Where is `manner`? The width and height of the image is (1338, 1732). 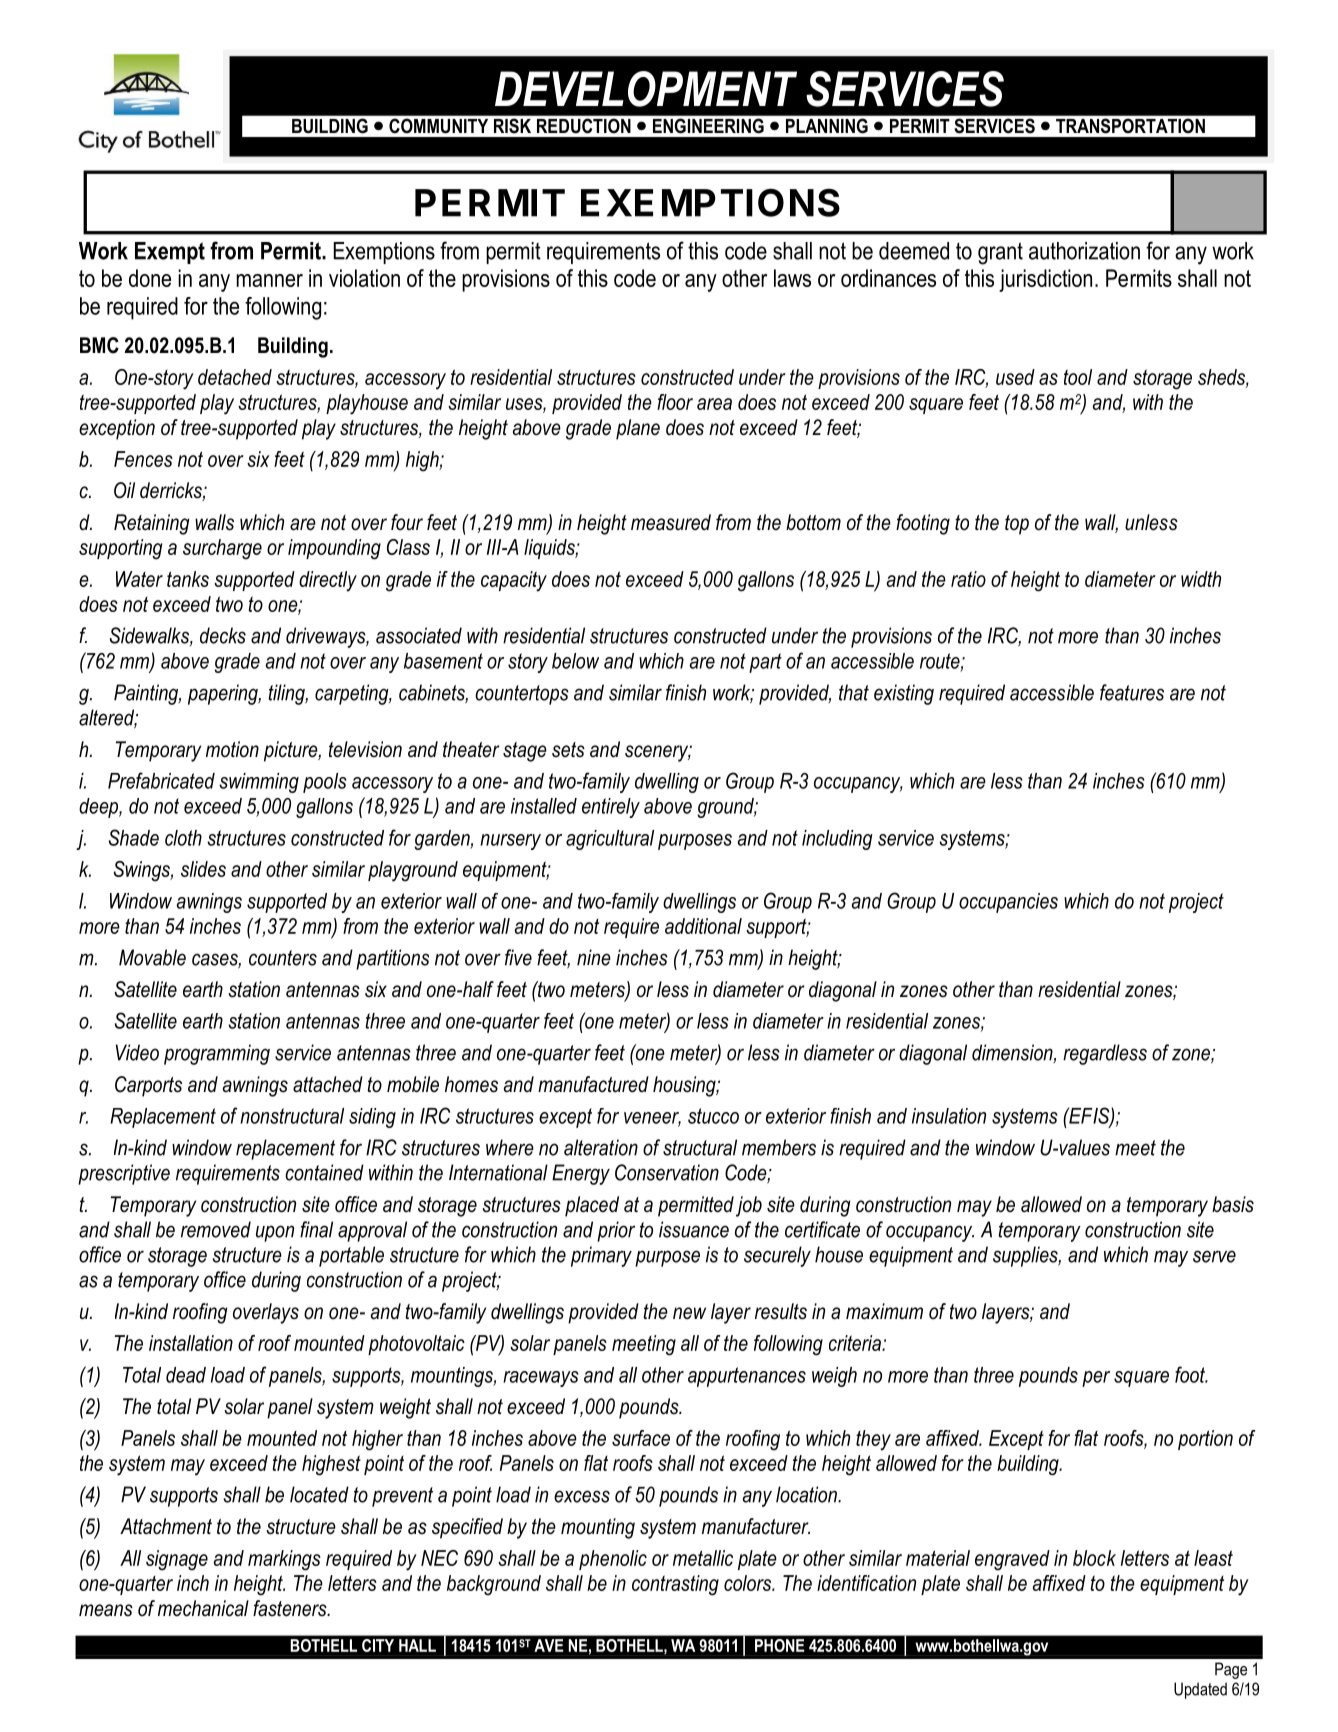
manner is located at coordinates (269, 280).
